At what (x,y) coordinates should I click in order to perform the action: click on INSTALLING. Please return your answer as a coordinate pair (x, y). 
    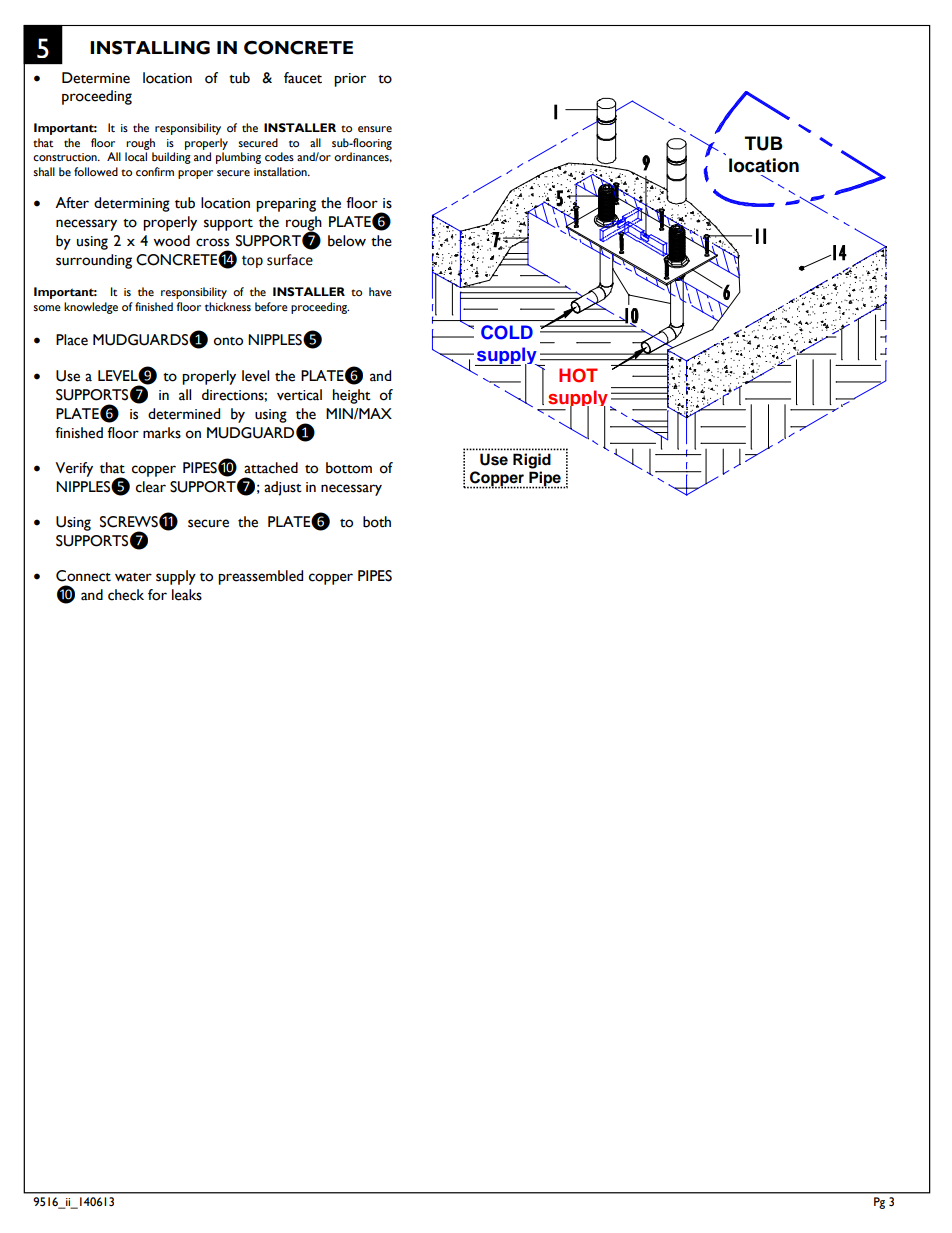
    Looking at the image, I should click on (150, 48).
